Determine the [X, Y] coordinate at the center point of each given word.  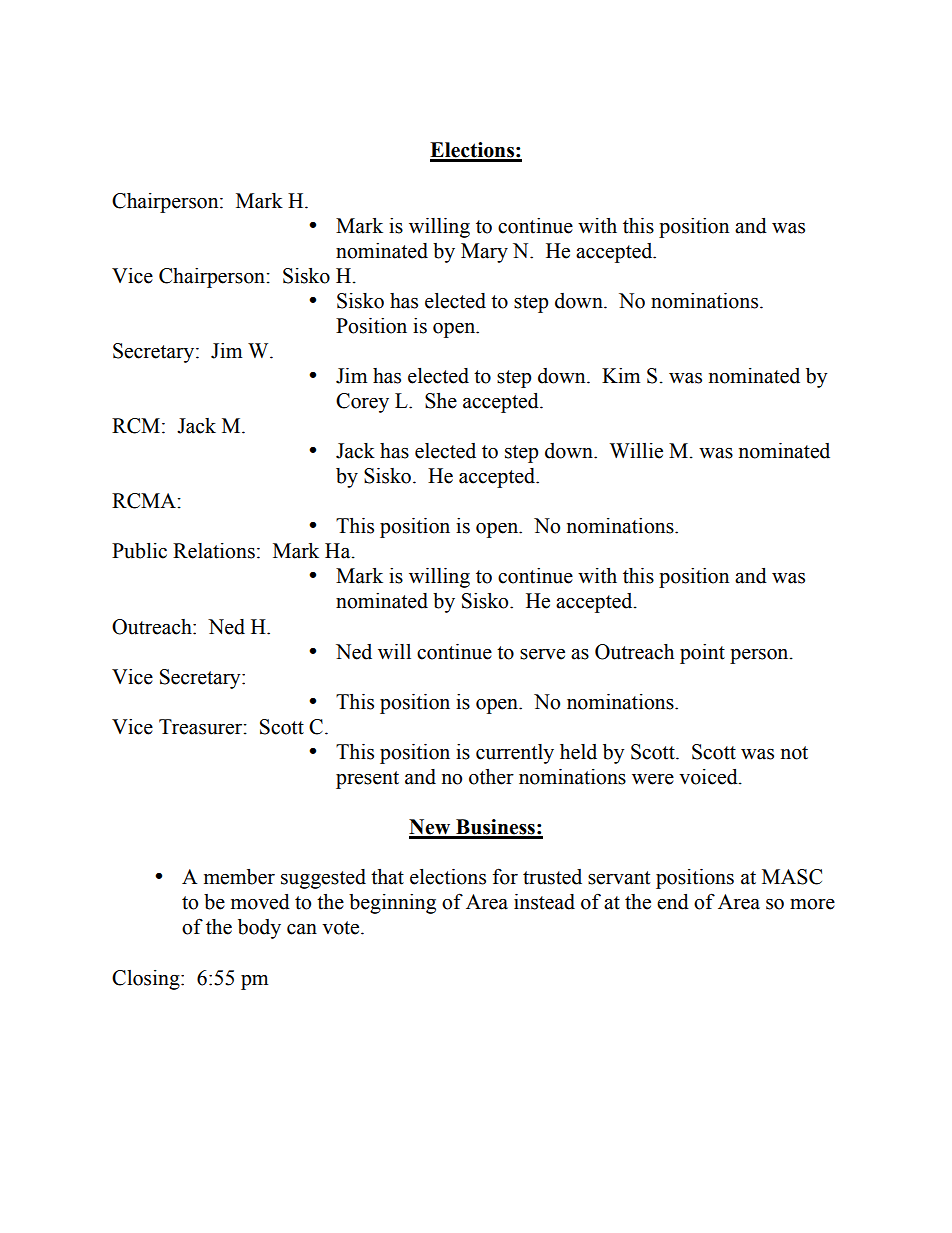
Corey [362, 403]
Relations [214, 551]
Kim [621, 375]
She [441, 401]
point [702, 654]
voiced [709, 777]
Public [139, 551]
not [794, 753]
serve [542, 654]
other [491, 777]
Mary [484, 253]
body [259, 929]
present [367, 780]
